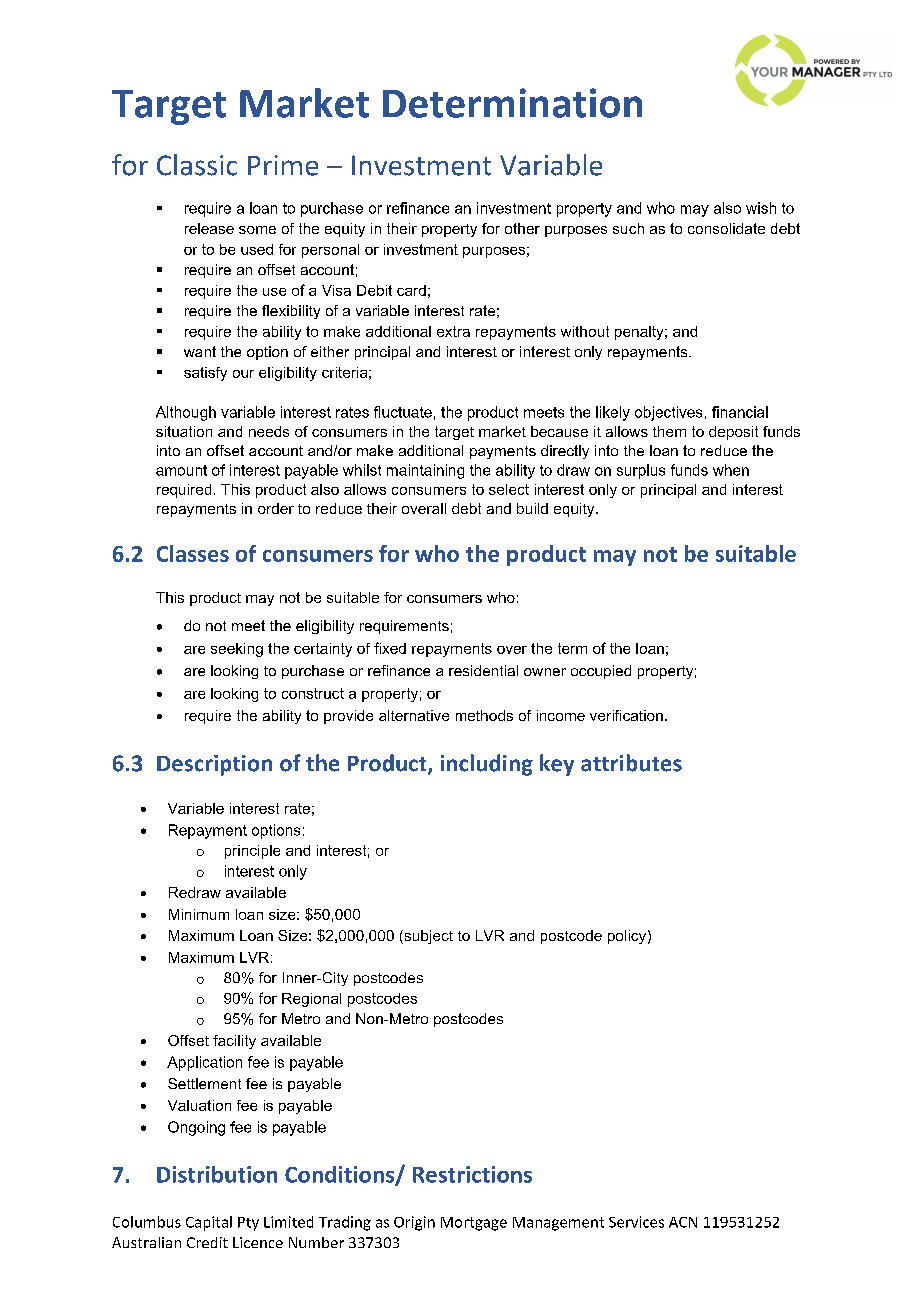 The width and height of the screenshot is (924, 1308). What do you see at coordinates (626, 715) in the screenshot?
I see `verification` at bounding box center [626, 715].
